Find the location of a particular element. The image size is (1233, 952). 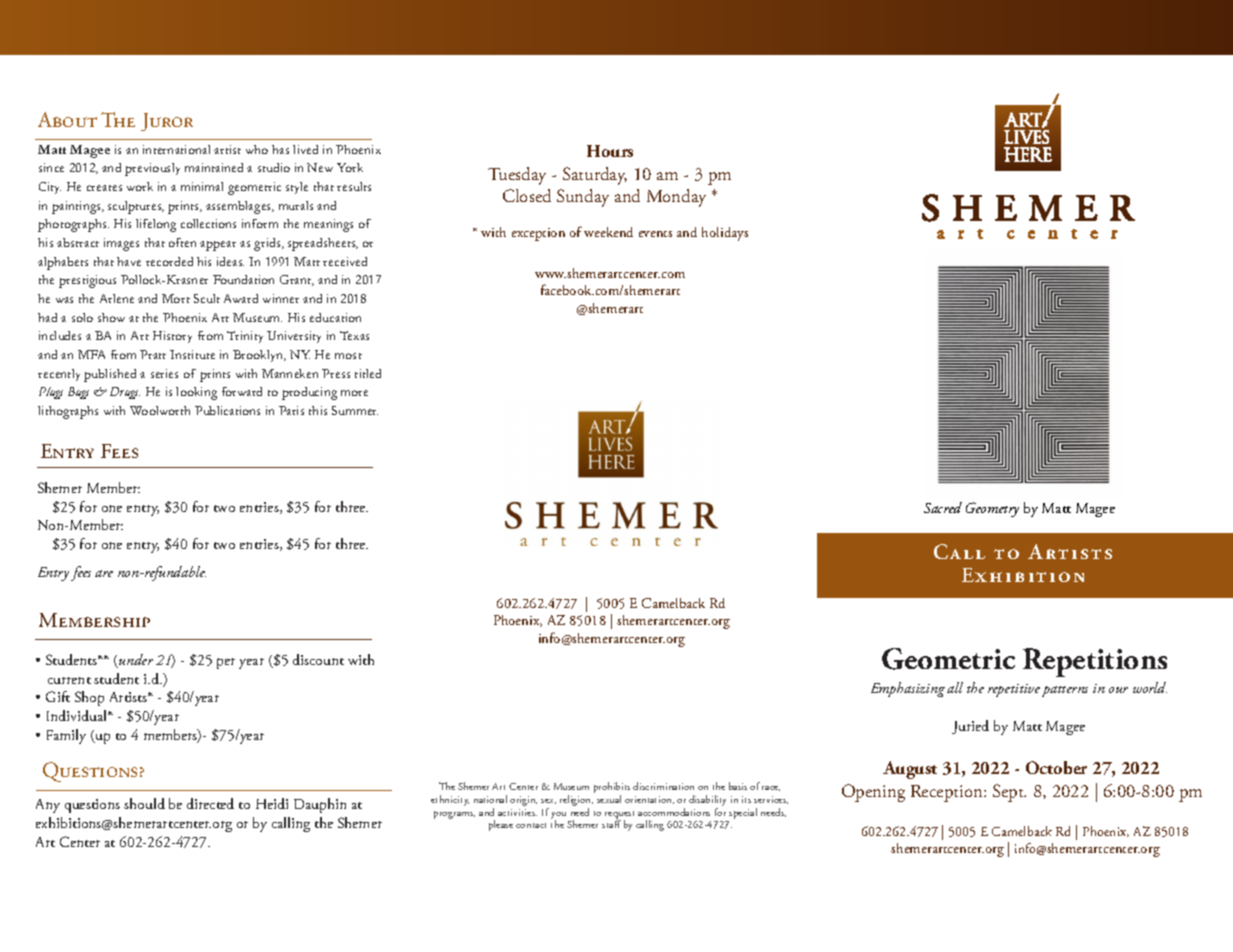

directed is located at coordinates (210, 803).
